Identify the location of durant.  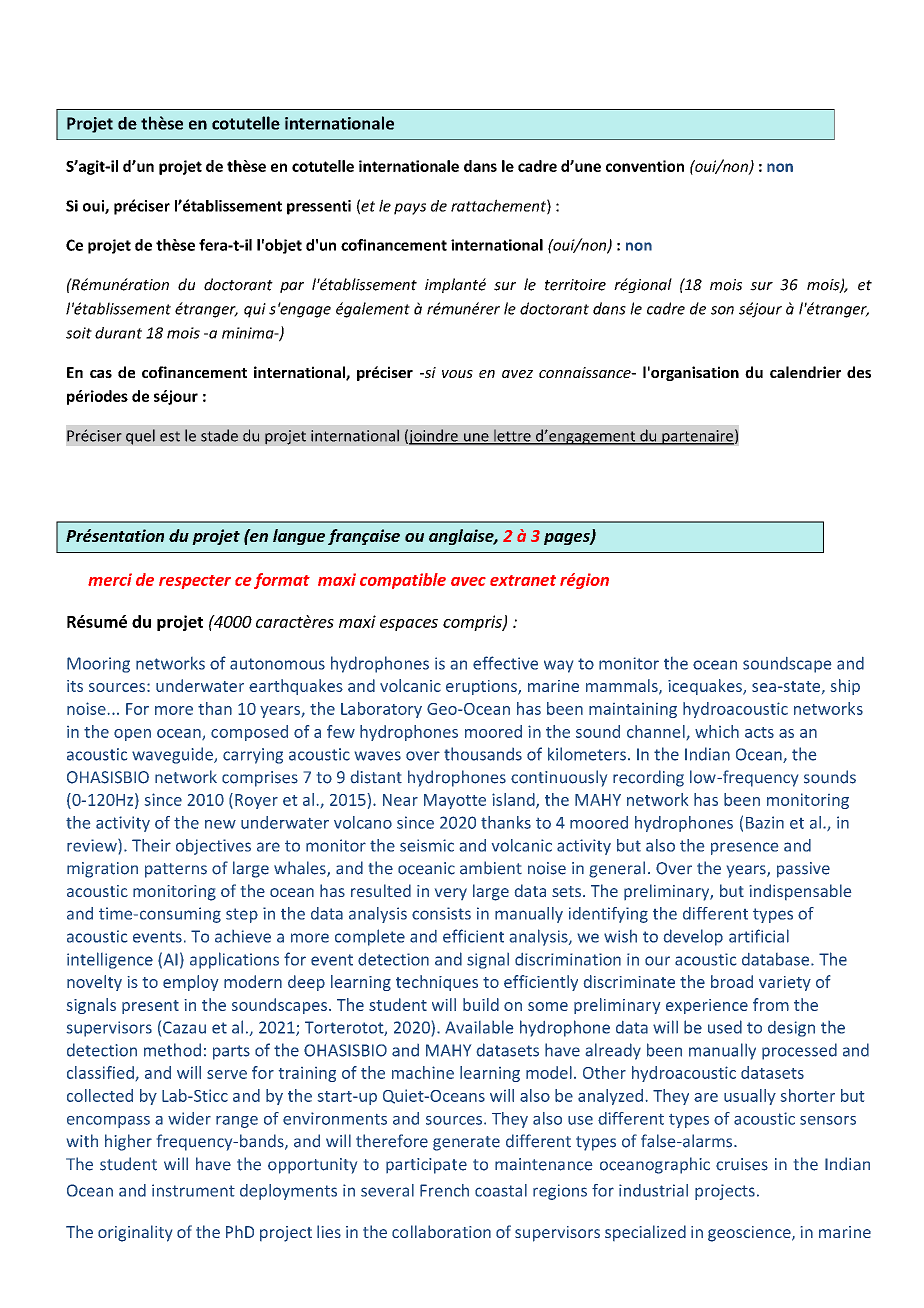
(118, 333).
